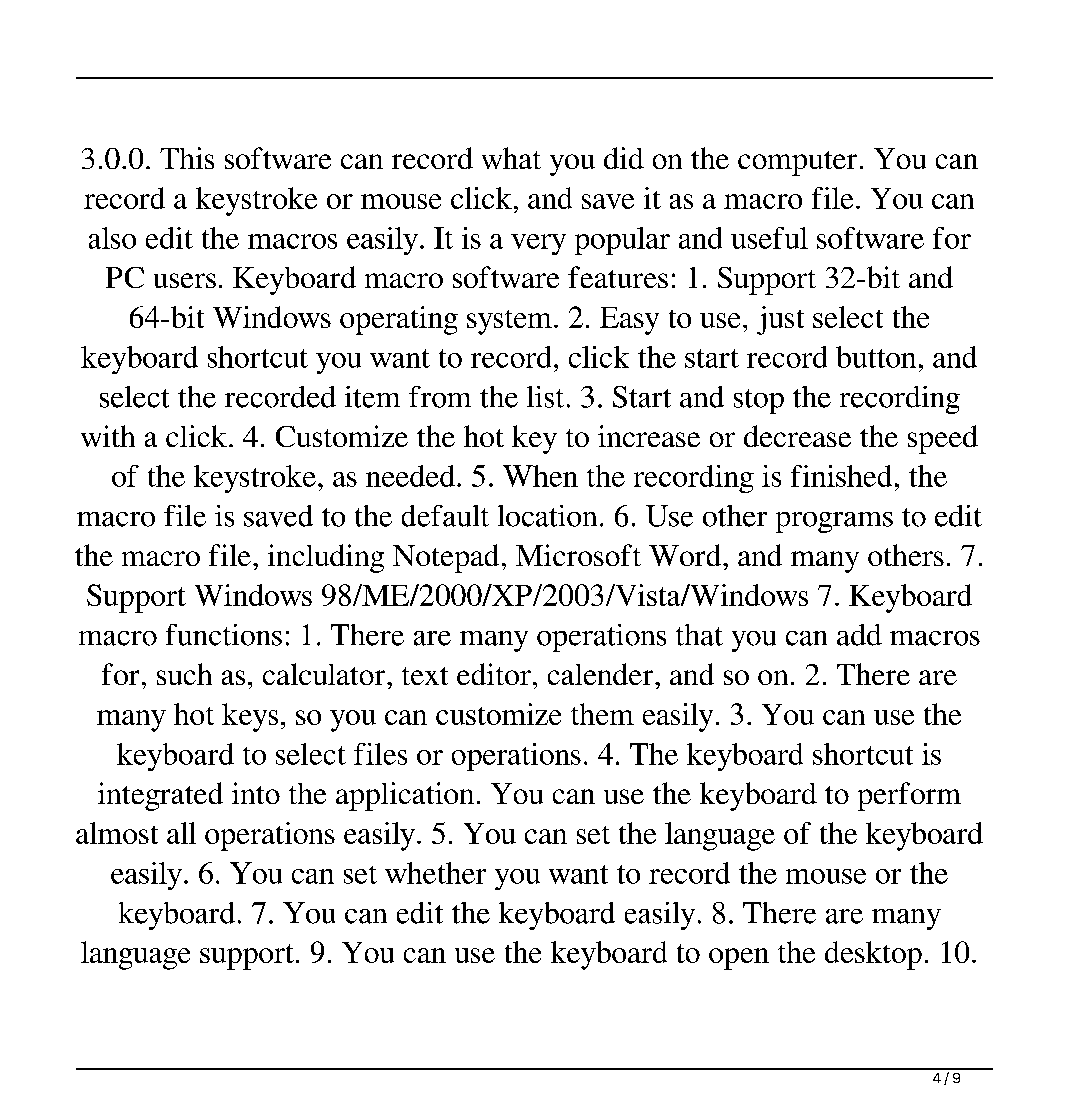  Describe the element at coordinates (759, 401) in the screenshot. I see `stop` at that location.
